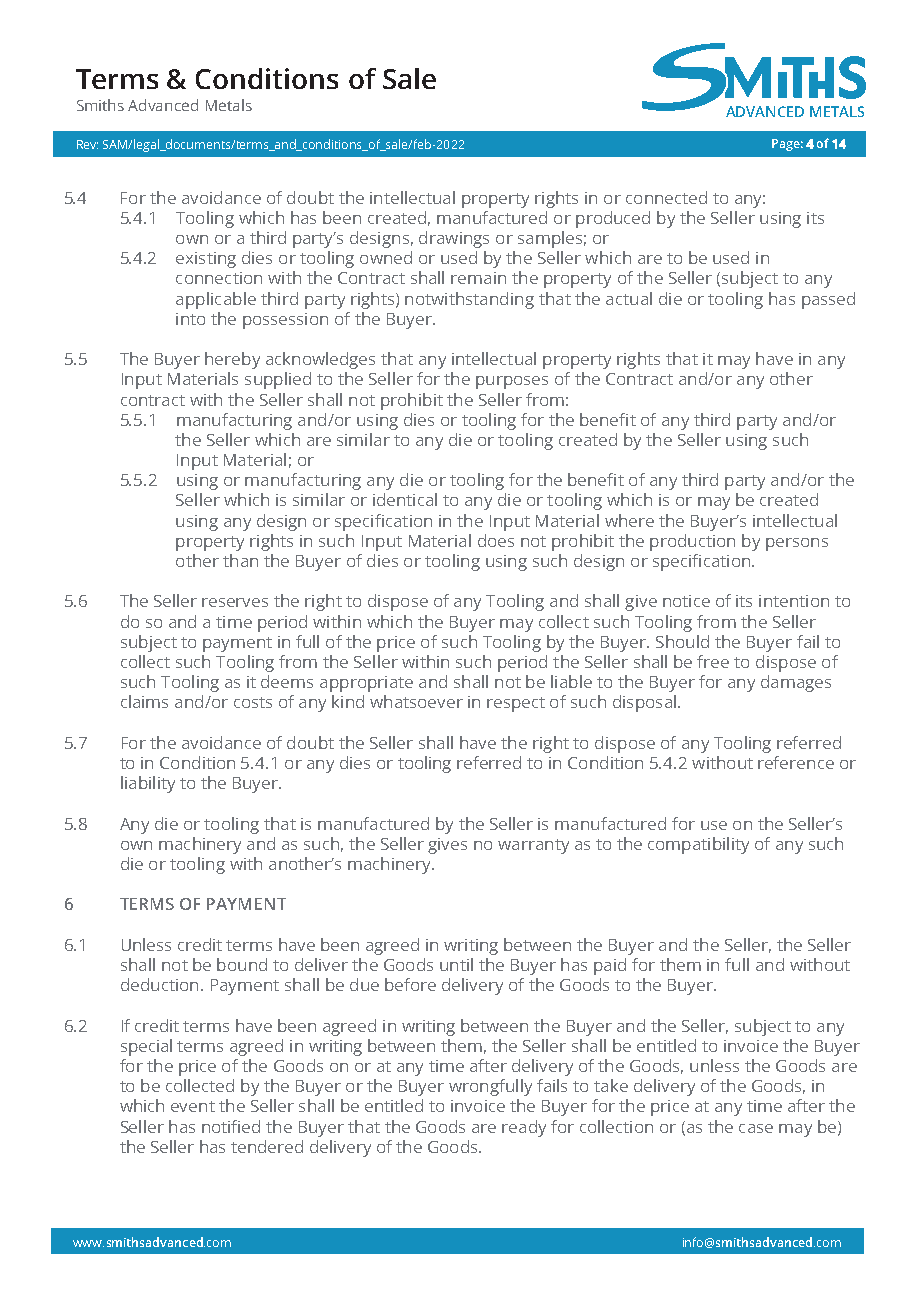  I want to click on drawings, so click(454, 239).
